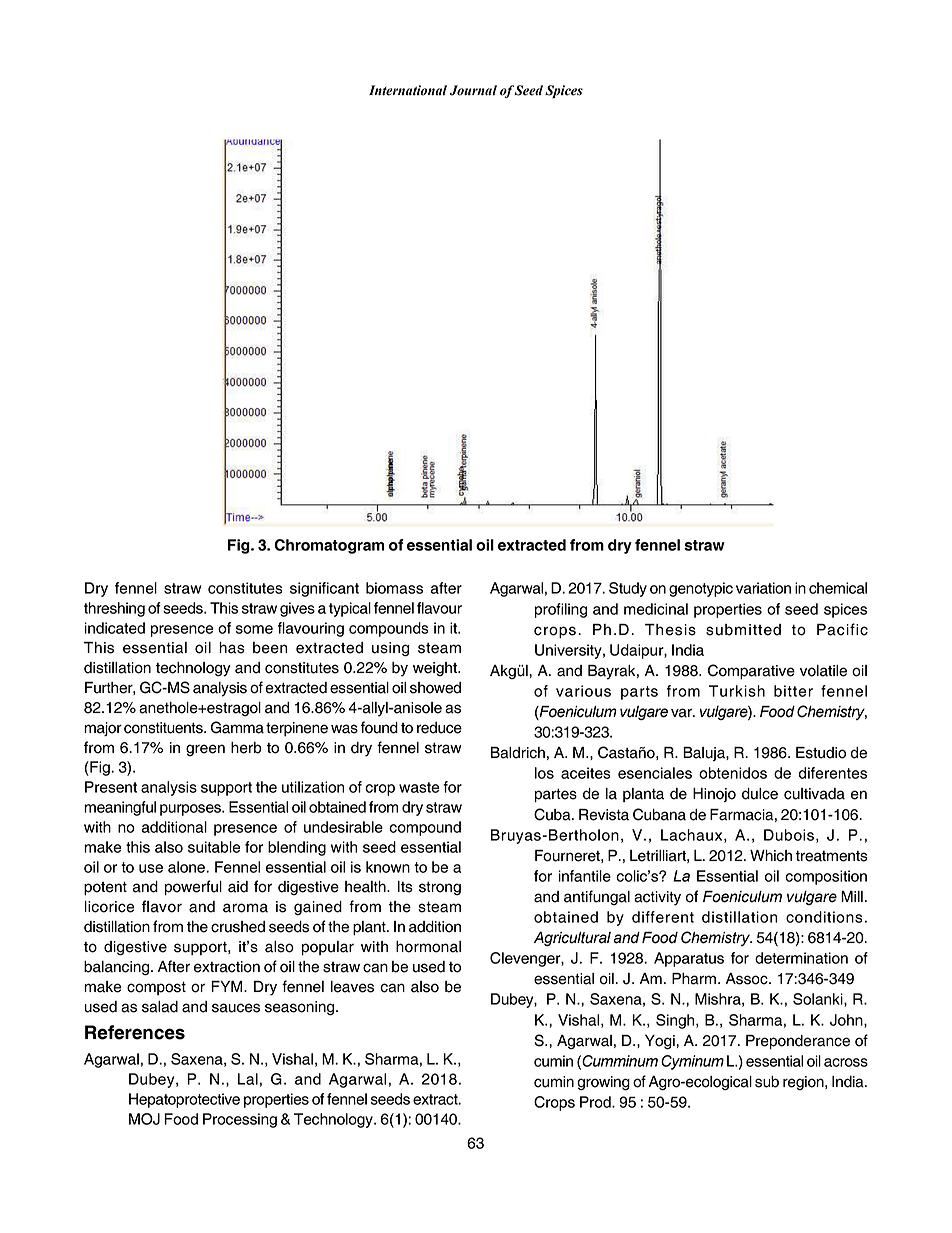  What do you see at coordinates (596, 1102) in the screenshot?
I see `Prod` at bounding box center [596, 1102].
